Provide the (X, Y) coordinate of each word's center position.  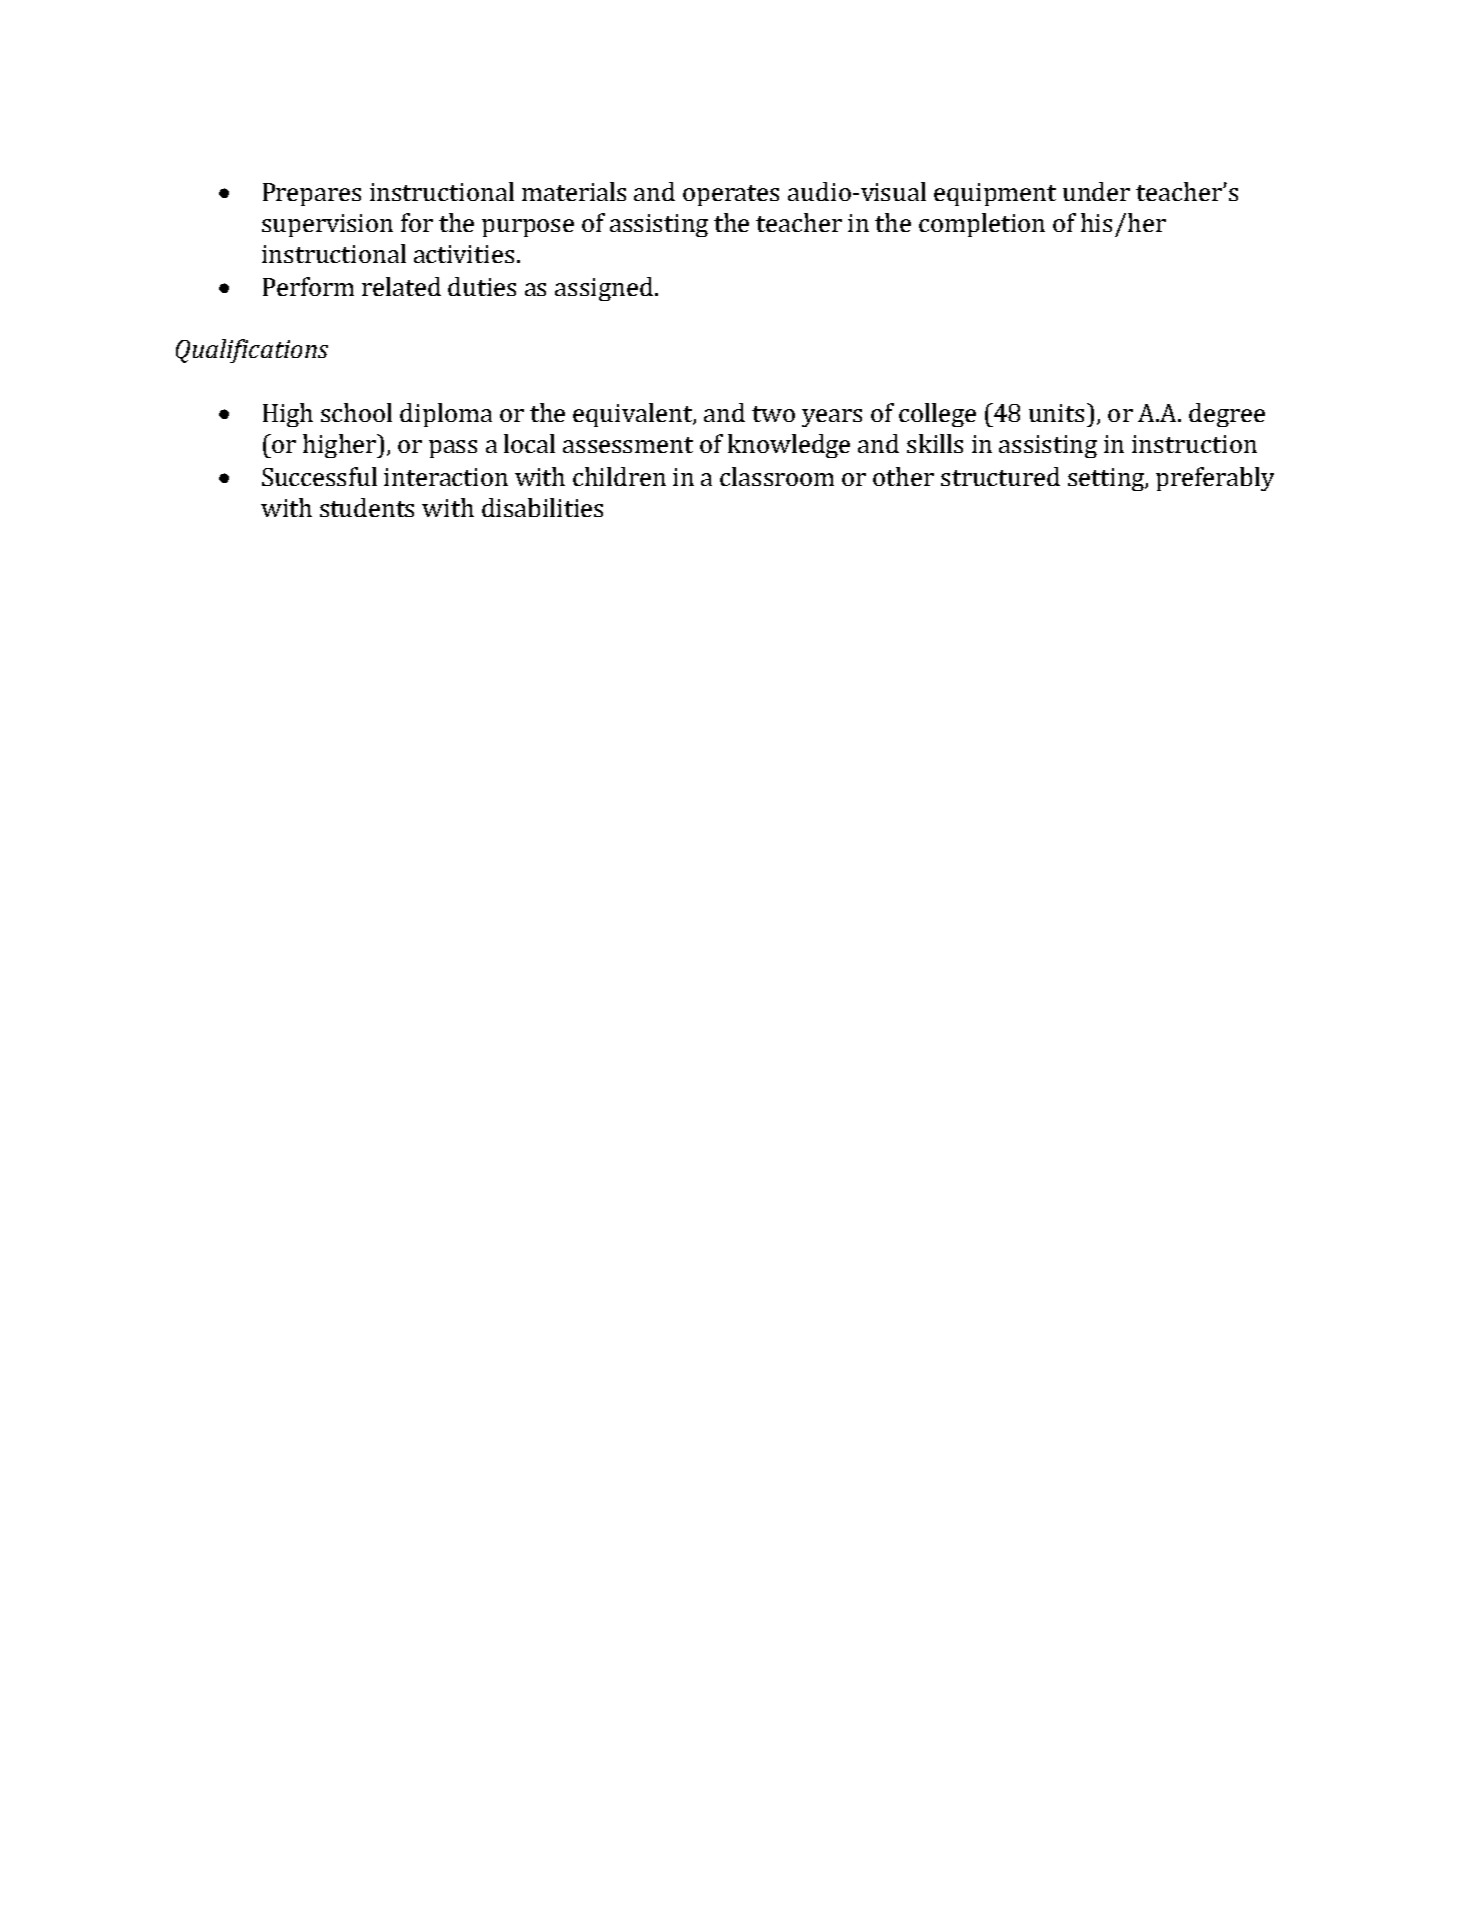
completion (982, 225)
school (356, 412)
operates (731, 195)
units (1056, 413)
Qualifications (252, 351)
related (401, 286)
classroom (777, 476)
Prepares (312, 194)
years (832, 418)
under (1096, 191)
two (773, 414)
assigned (604, 289)
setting (1107, 479)
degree (1227, 415)
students (367, 507)
